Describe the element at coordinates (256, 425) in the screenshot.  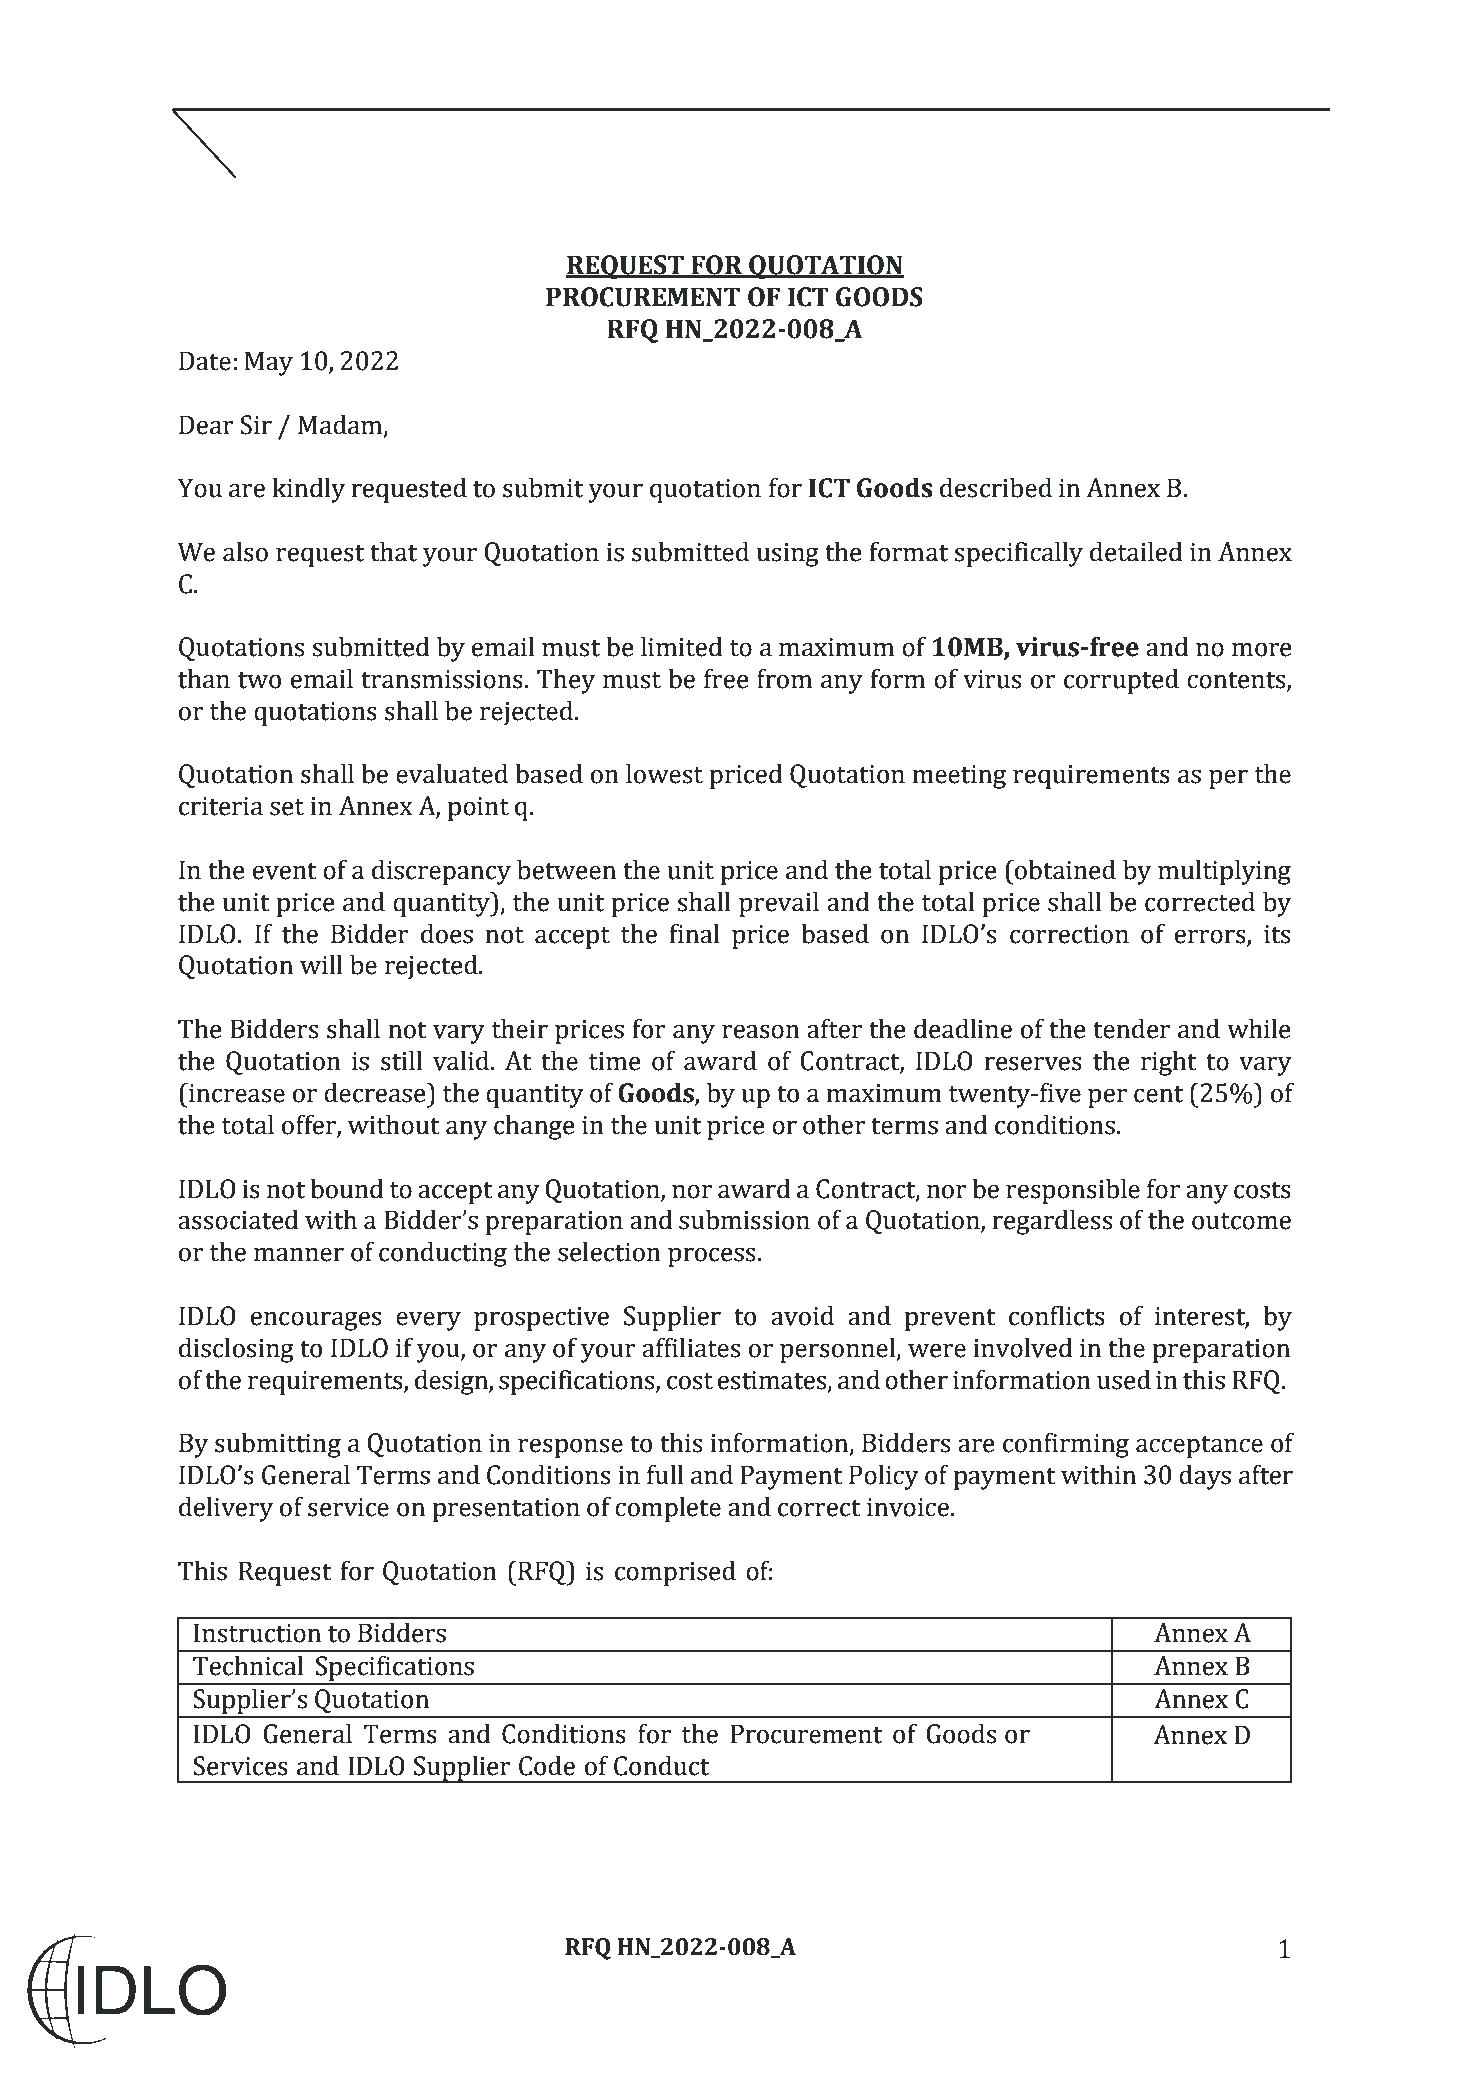
I see `Sir` at that location.
